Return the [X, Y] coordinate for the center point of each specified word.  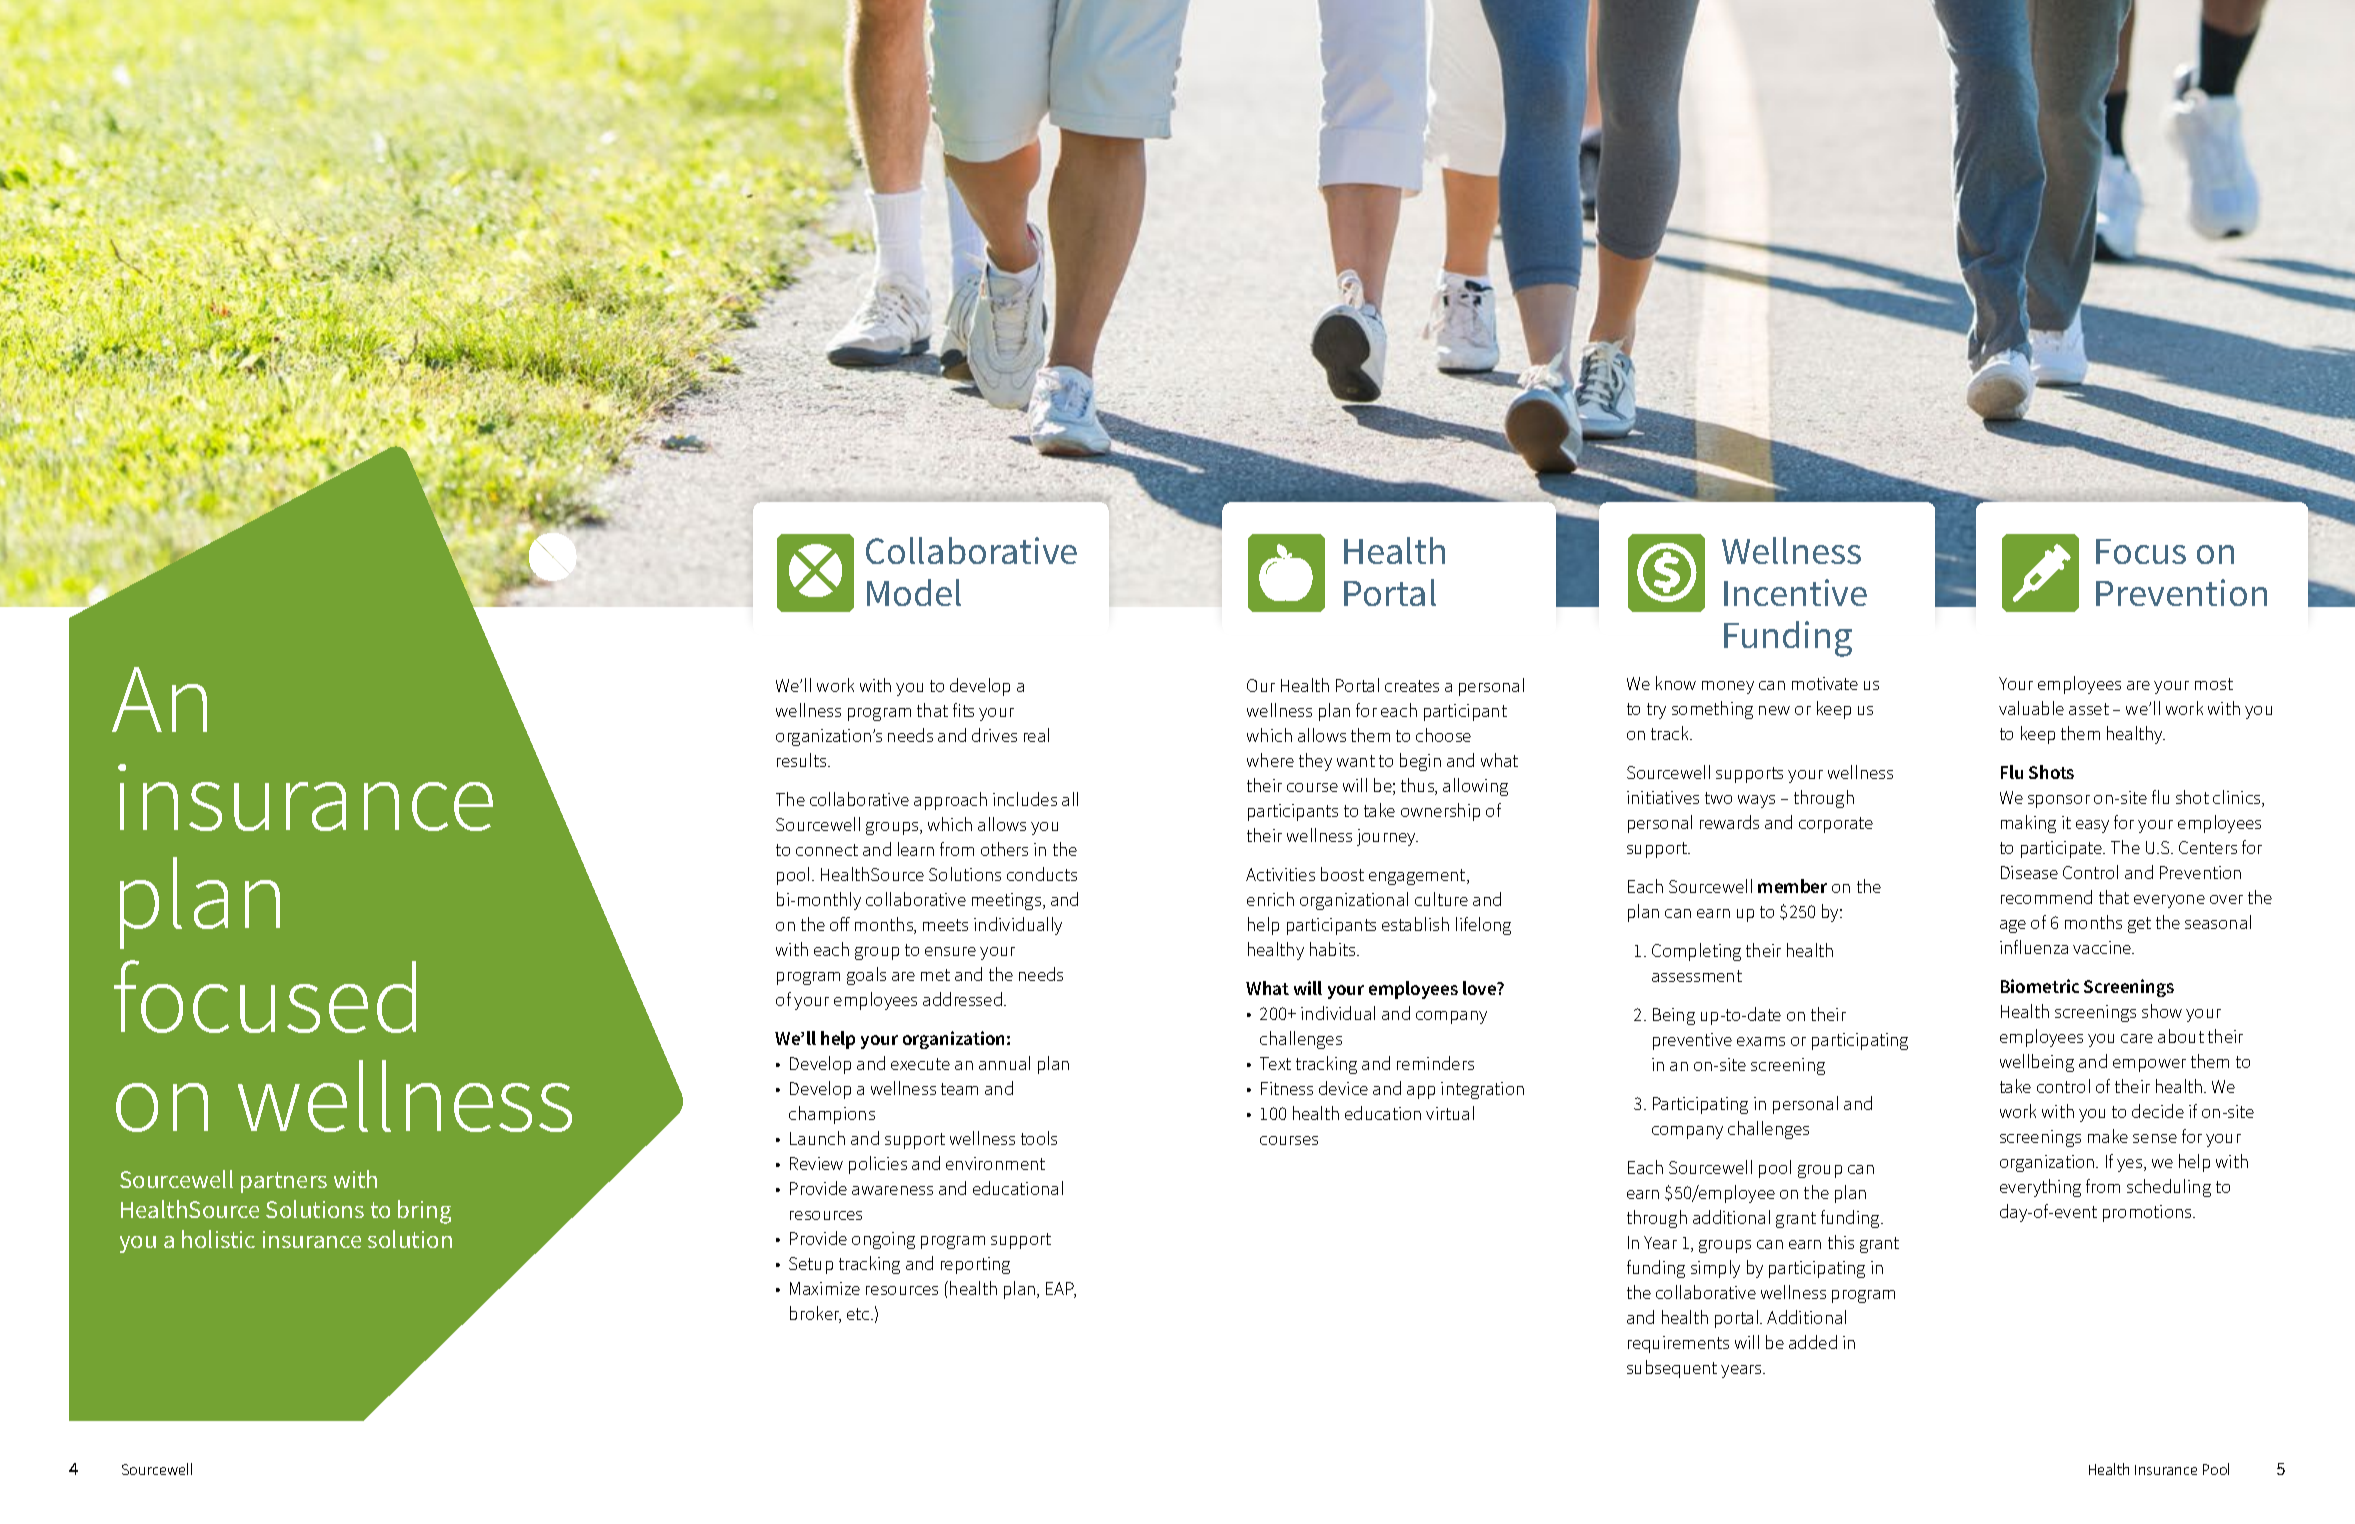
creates [1412, 686]
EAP [1061, 1290]
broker [815, 1314]
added [1813, 1342]
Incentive [1795, 592]
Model [914, 592]
